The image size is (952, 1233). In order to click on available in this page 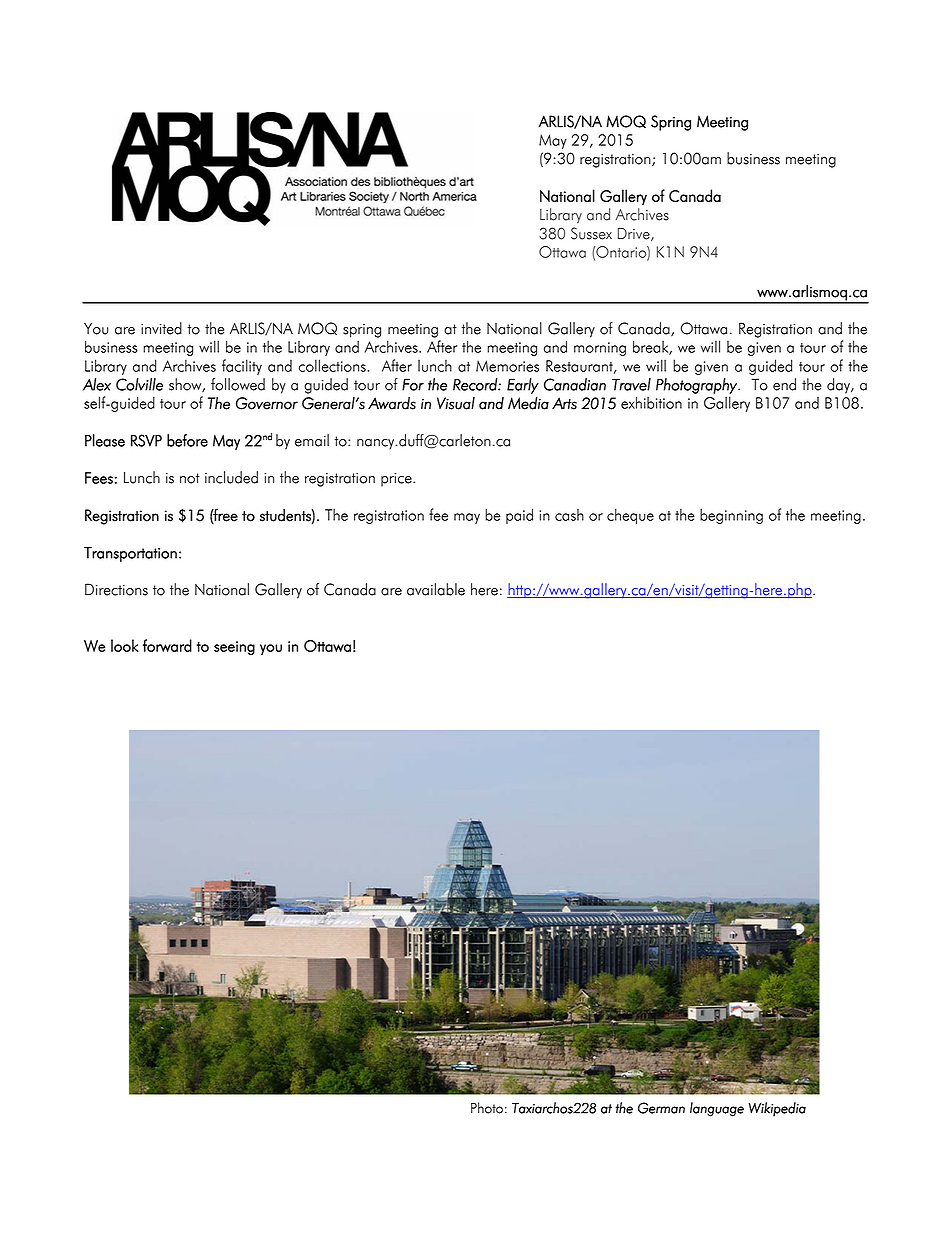, I will do `click(436, 589)`.
